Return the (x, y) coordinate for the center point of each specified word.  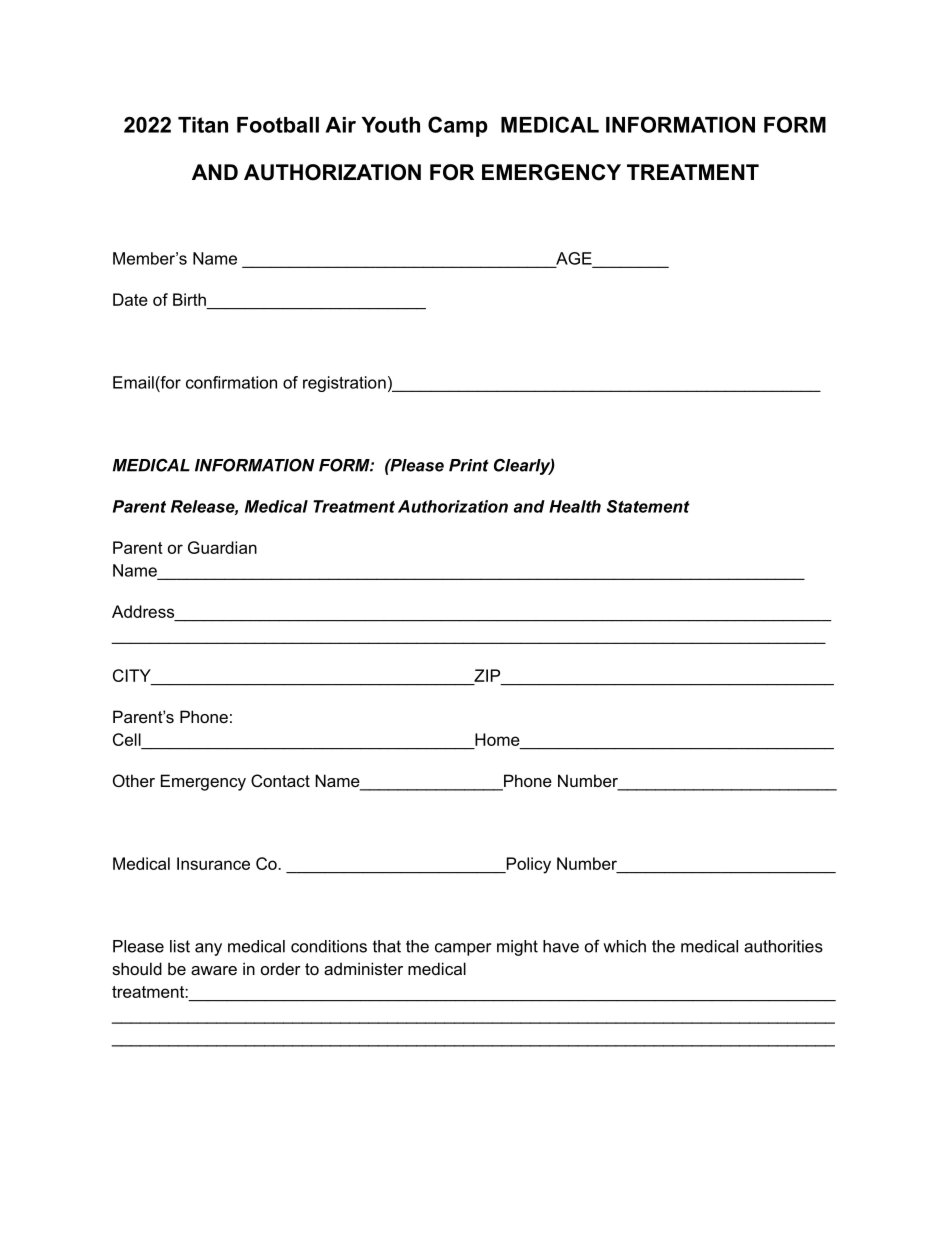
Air (340, 125)
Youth (391, 125)
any (208, 949)
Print (469, 465)
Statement (648, 506)
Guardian (222, 547)
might (517, 948)
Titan (203, 125)
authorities (783, 946)
